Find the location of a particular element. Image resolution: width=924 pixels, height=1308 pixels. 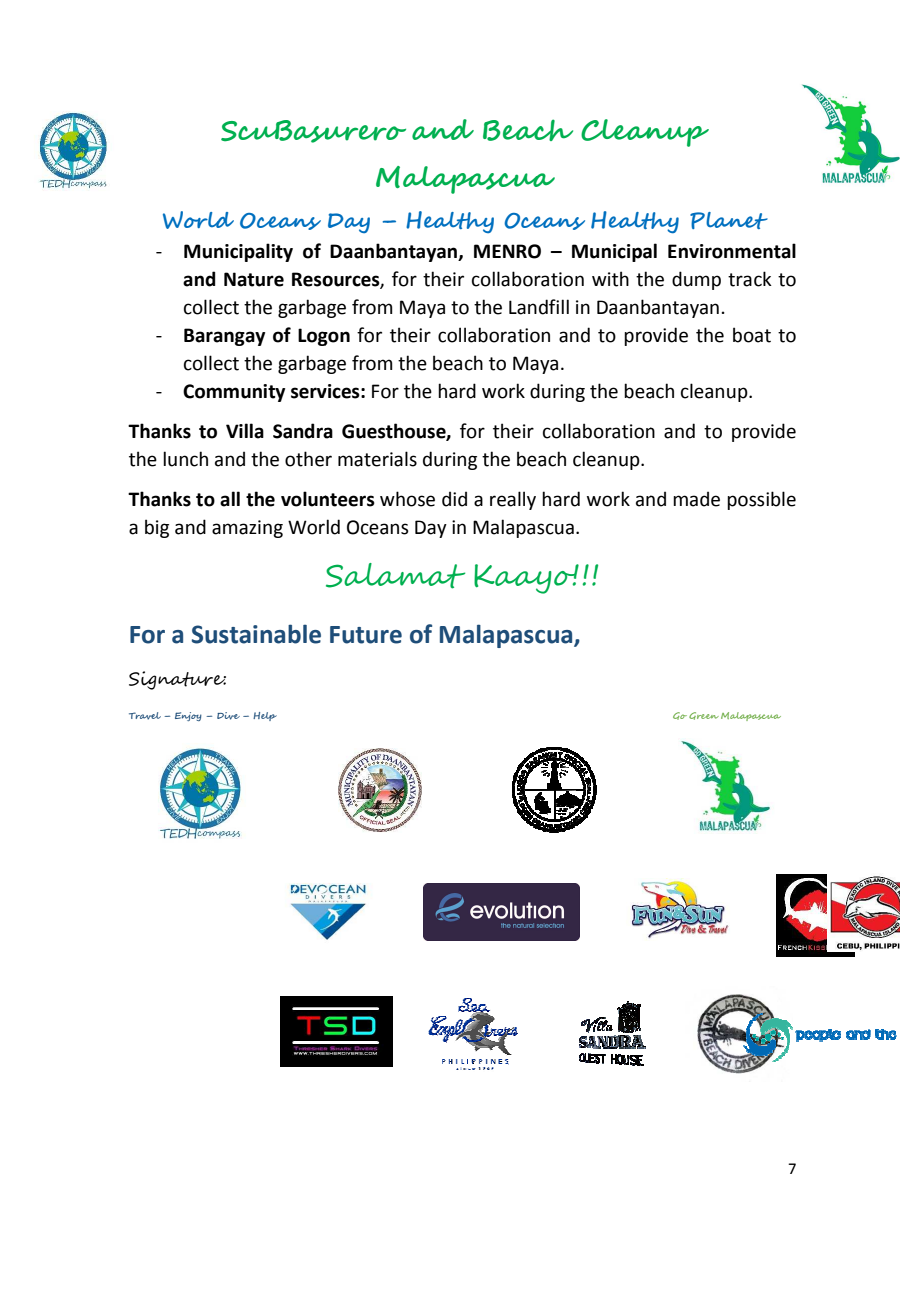

Enjoy is located at coordinates (188, 716).
